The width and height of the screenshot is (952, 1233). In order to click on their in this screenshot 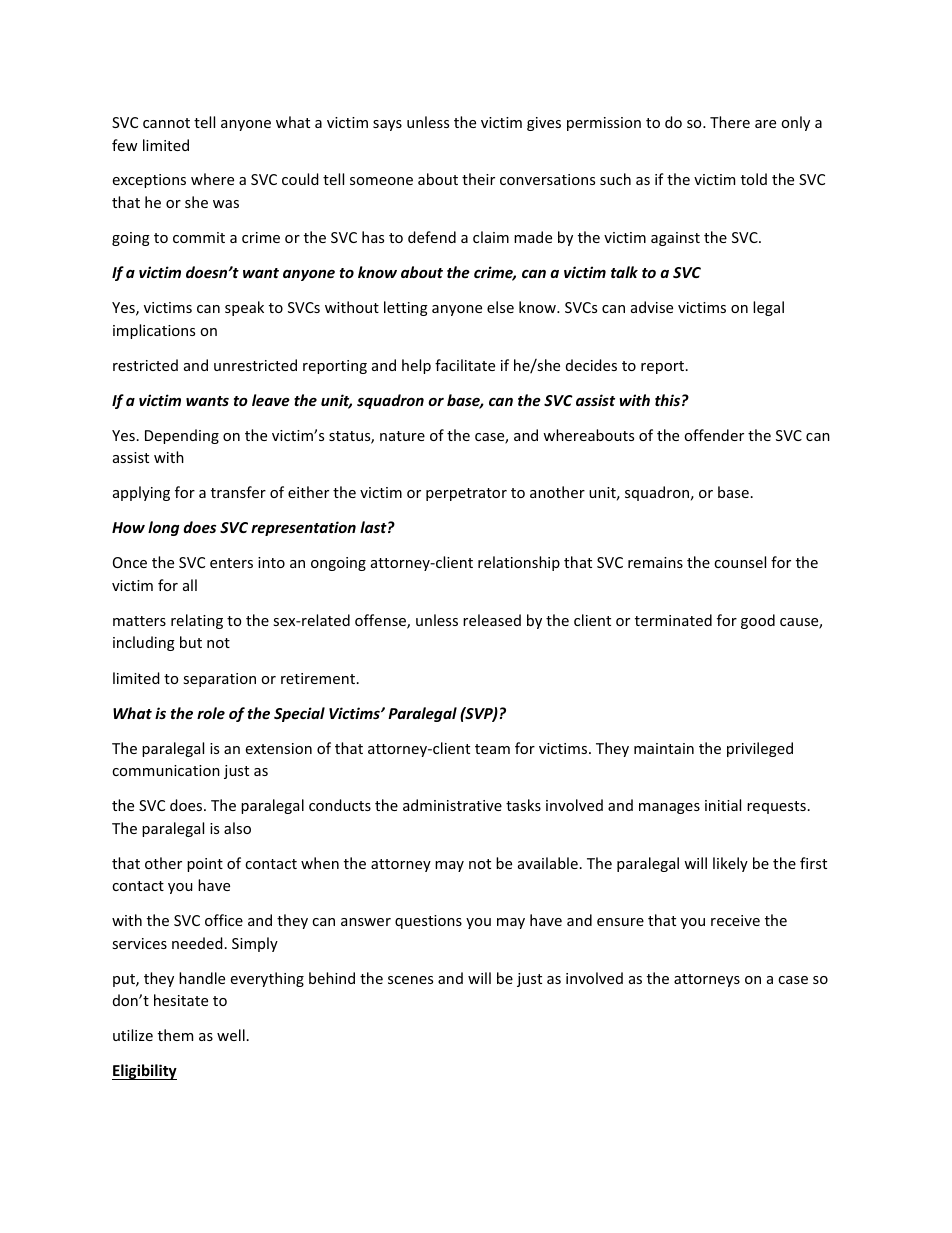, I will do `click(478, 179)`.
